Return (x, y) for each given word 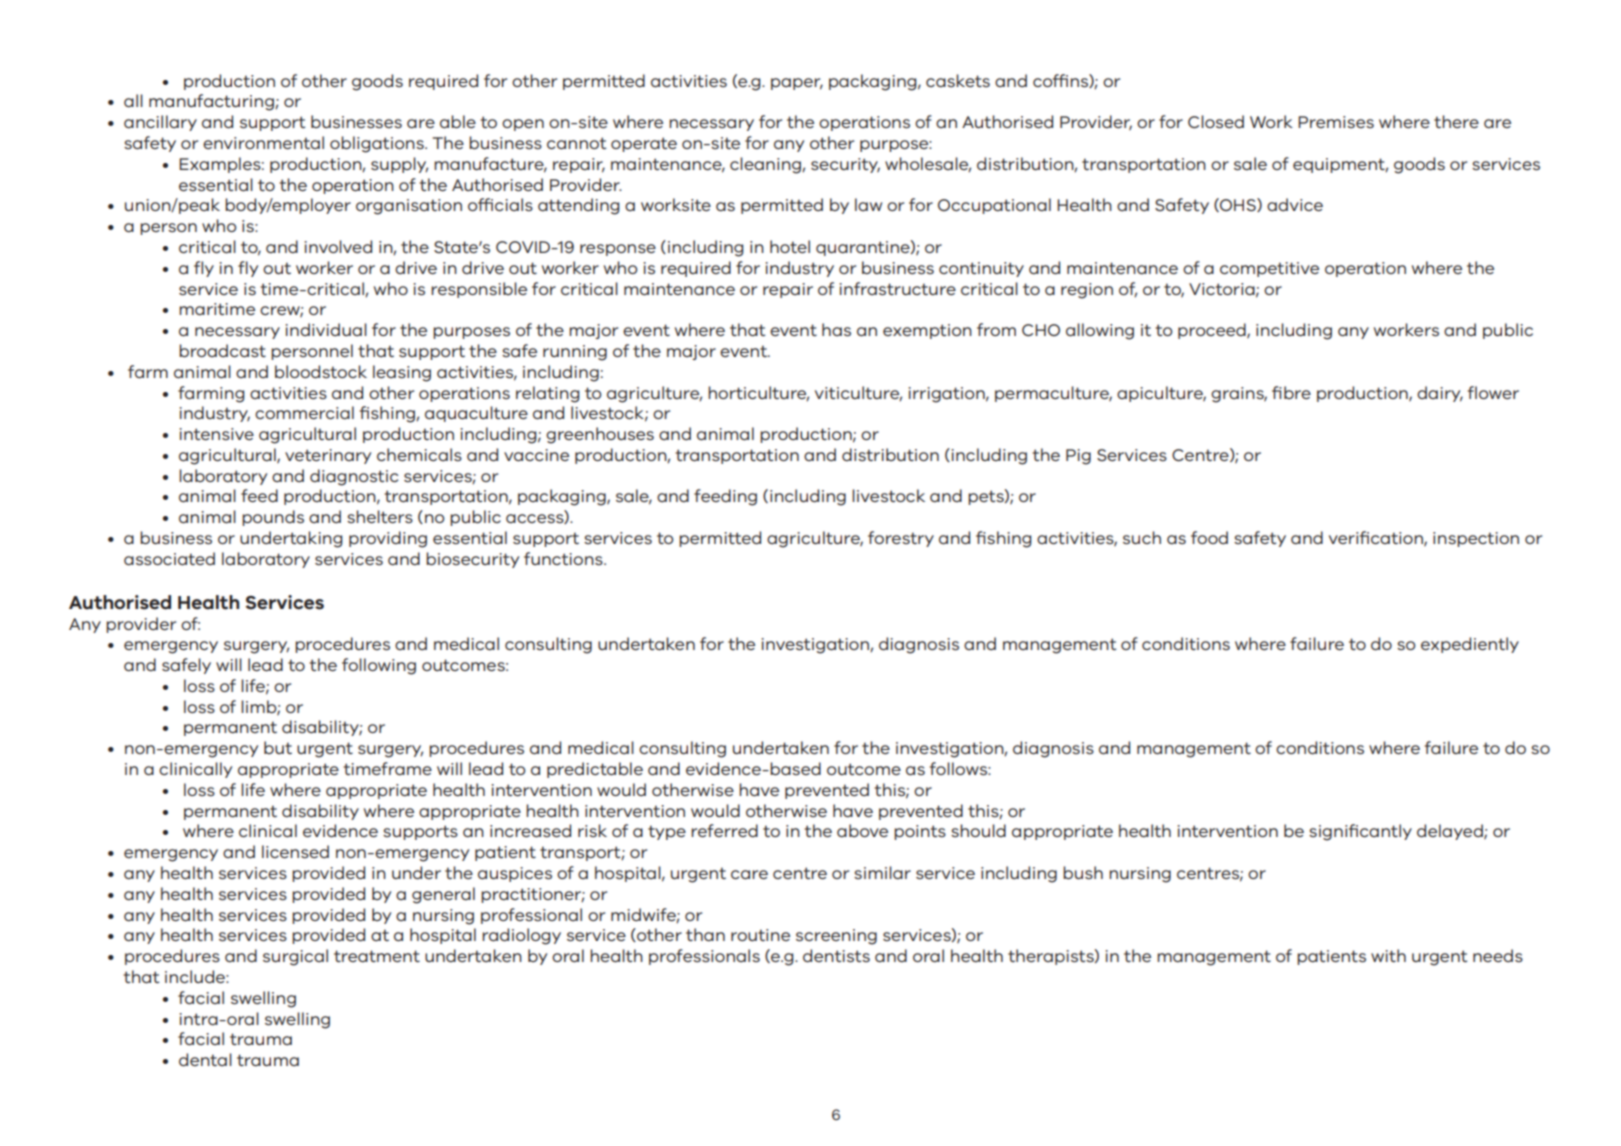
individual (326, 329)
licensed (295, 851)
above (862, 830)
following (379, 666)
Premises (1336, 122)
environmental (263, 142)
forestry (901, 539)
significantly (1360, 832)
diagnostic (354, 477)
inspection (1476, 539)
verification (1377, 538)
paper (797, 84)
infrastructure (898, 288)
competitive (1269, 269)
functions (564, 558)
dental (205, 1059)
